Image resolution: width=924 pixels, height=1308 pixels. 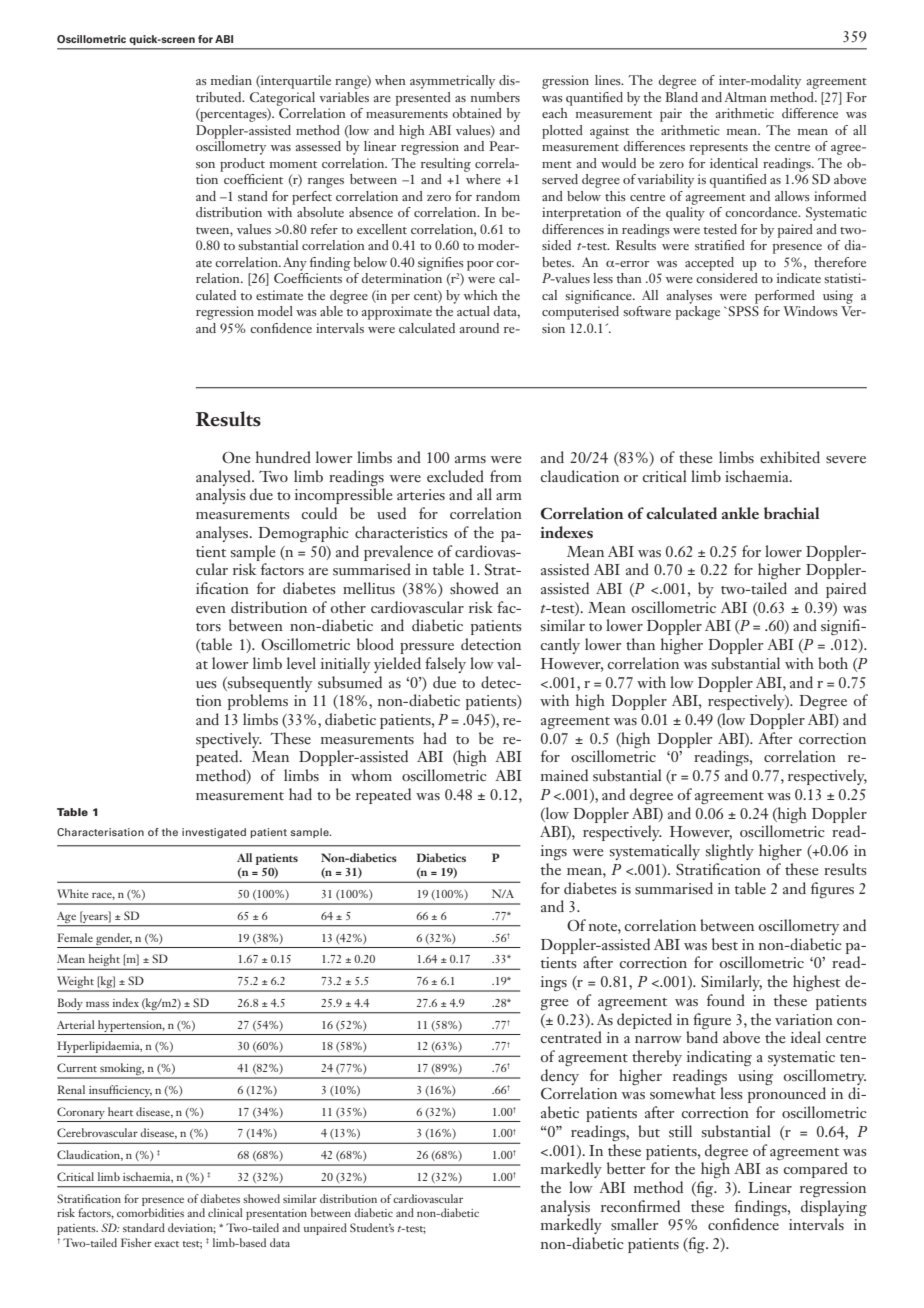 What do you see at coordinates (231, 80) in the page?
I see `median` at bounding box center [231, 80].
